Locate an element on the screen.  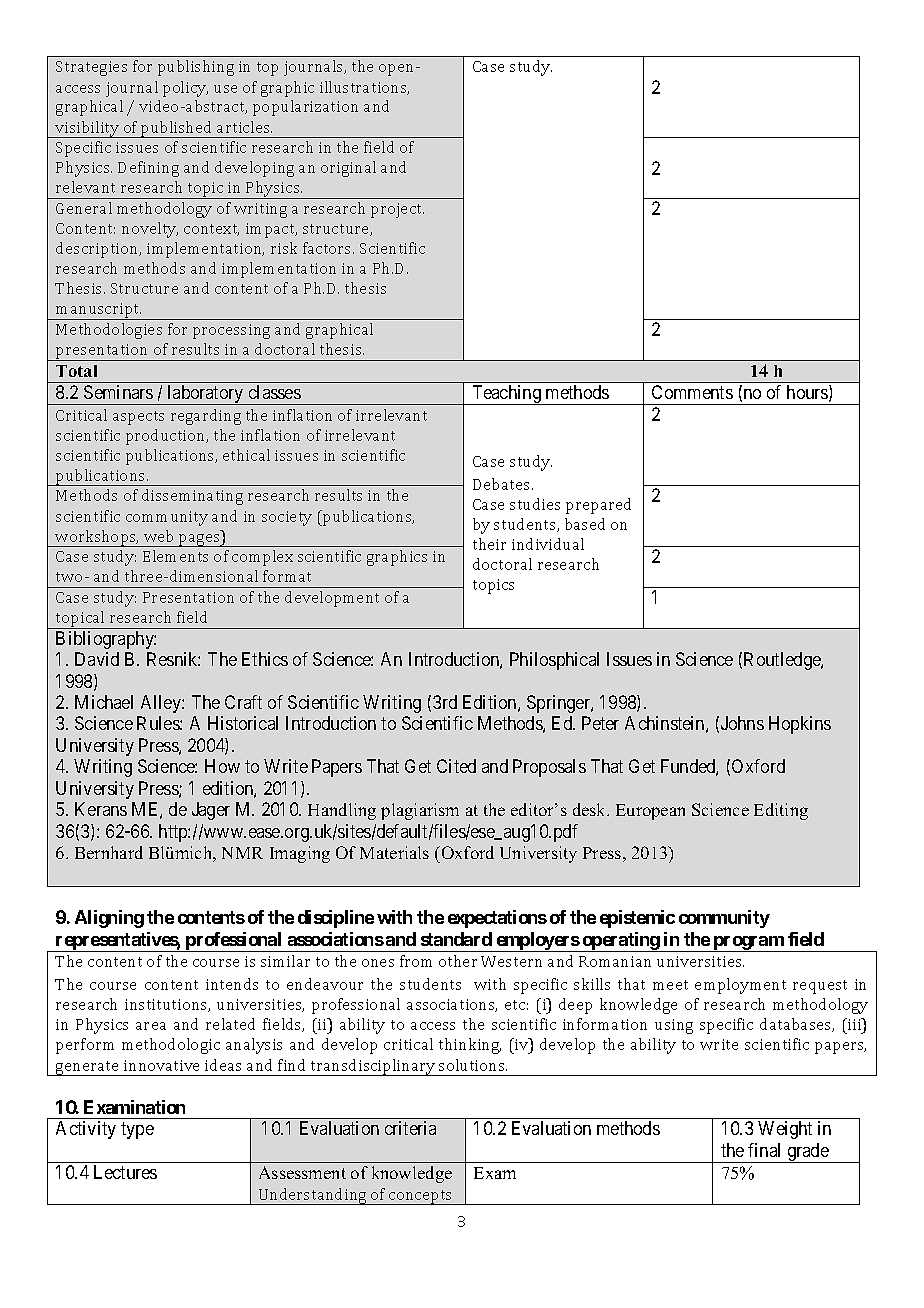
policy is located at coordinates (185, 89).
